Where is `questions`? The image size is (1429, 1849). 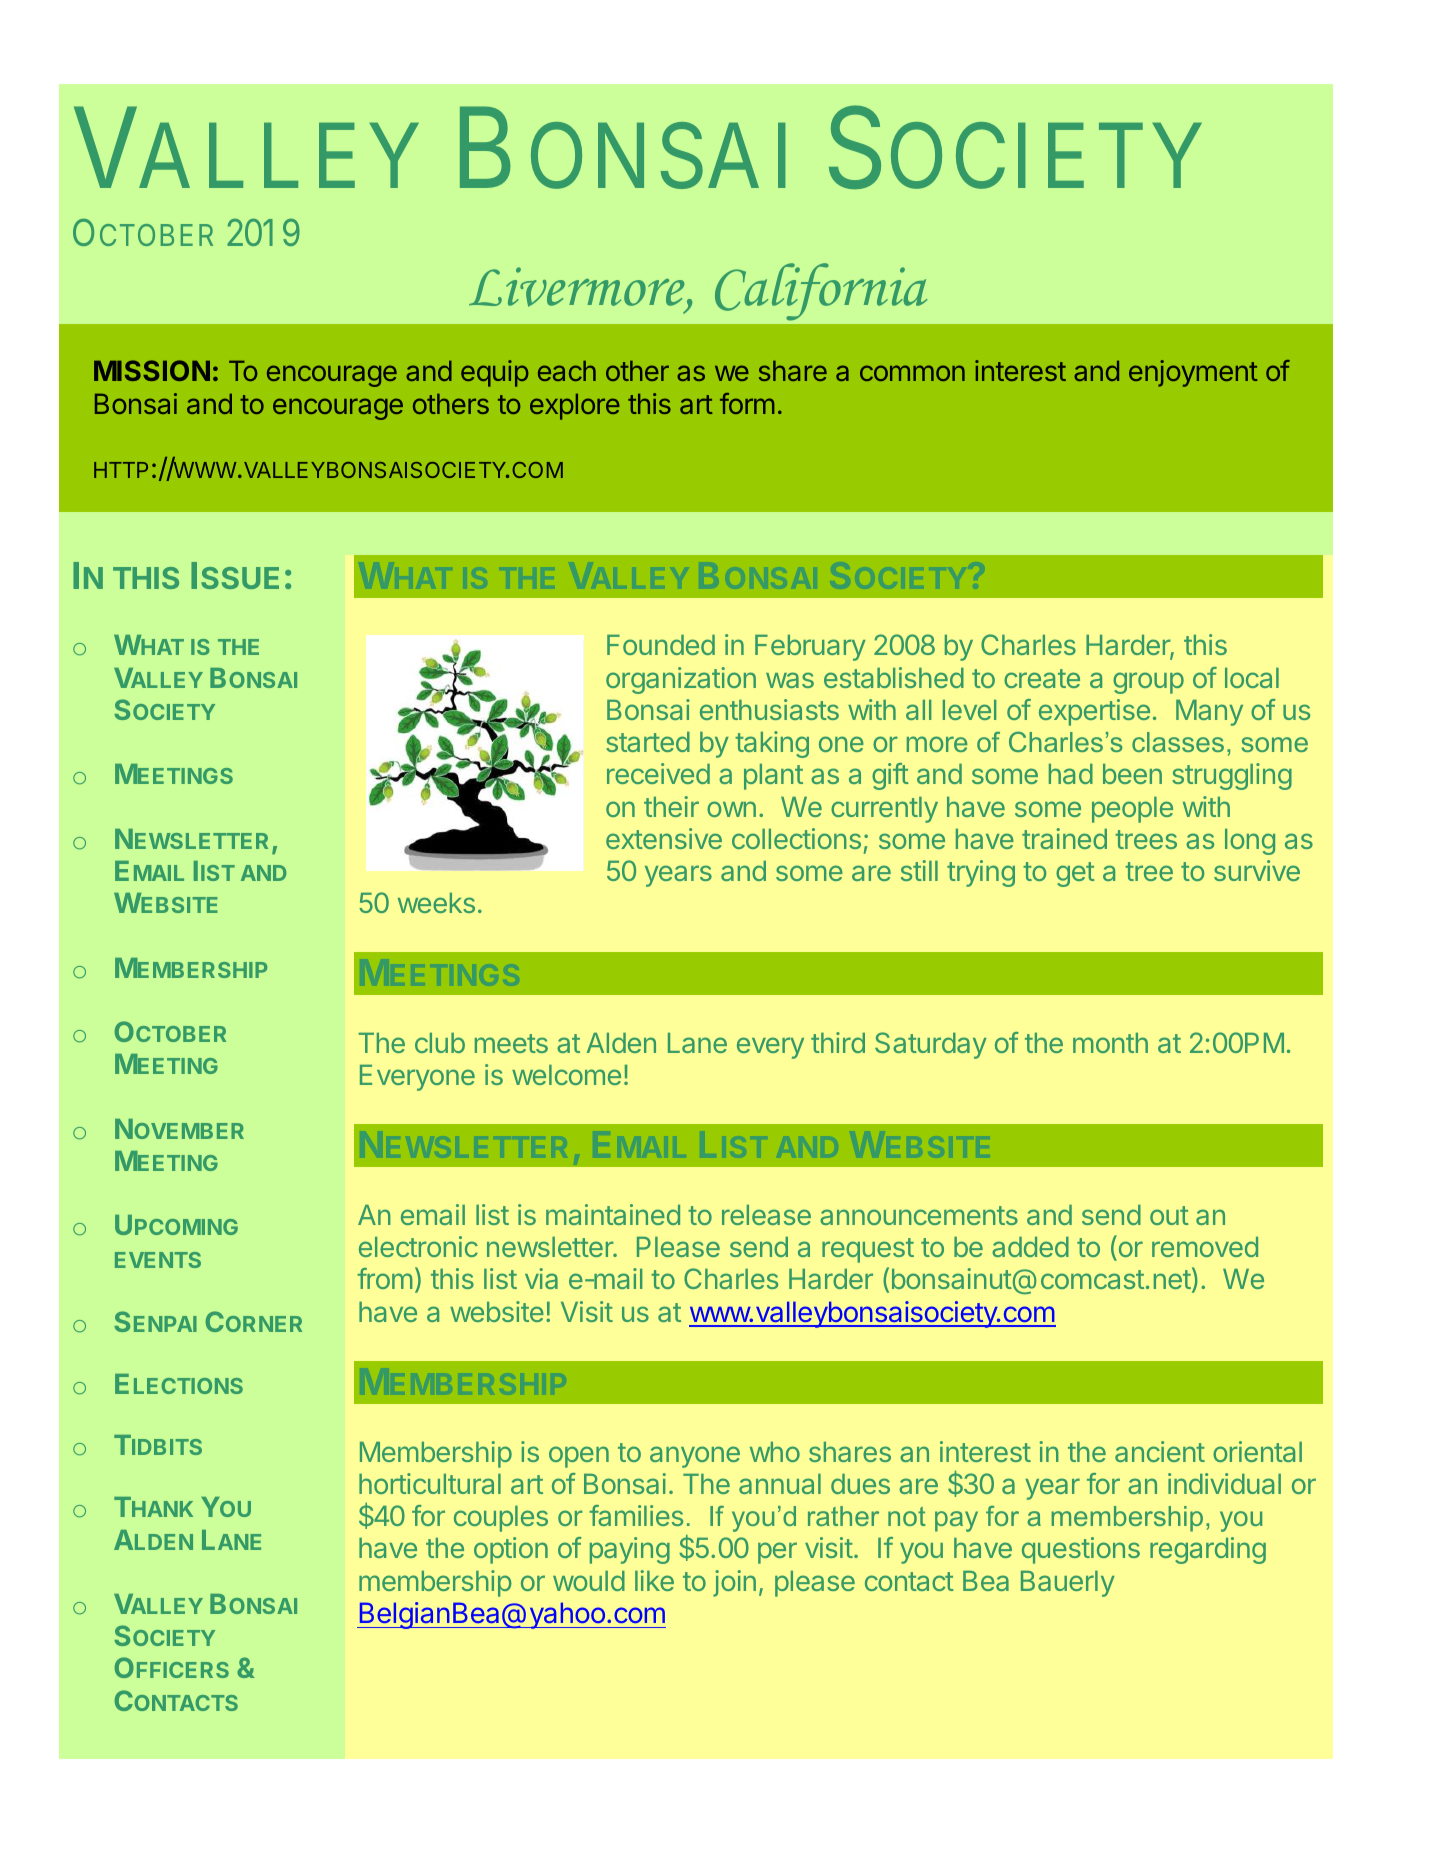 questions is located at coordinates (1081, 1550).
